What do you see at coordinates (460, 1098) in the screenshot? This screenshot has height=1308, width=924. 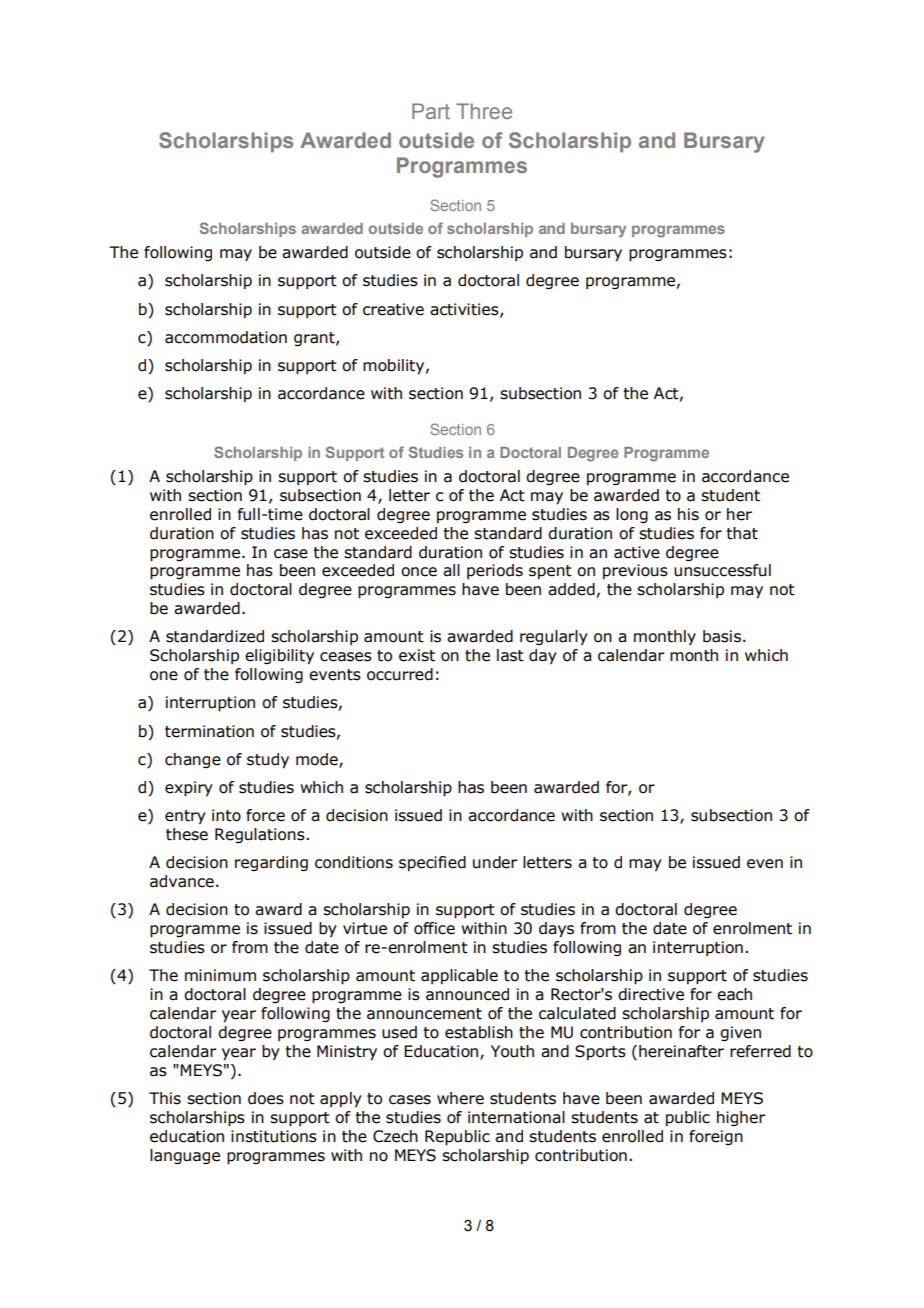 I see `where` at bounding box center [460, 1098].
